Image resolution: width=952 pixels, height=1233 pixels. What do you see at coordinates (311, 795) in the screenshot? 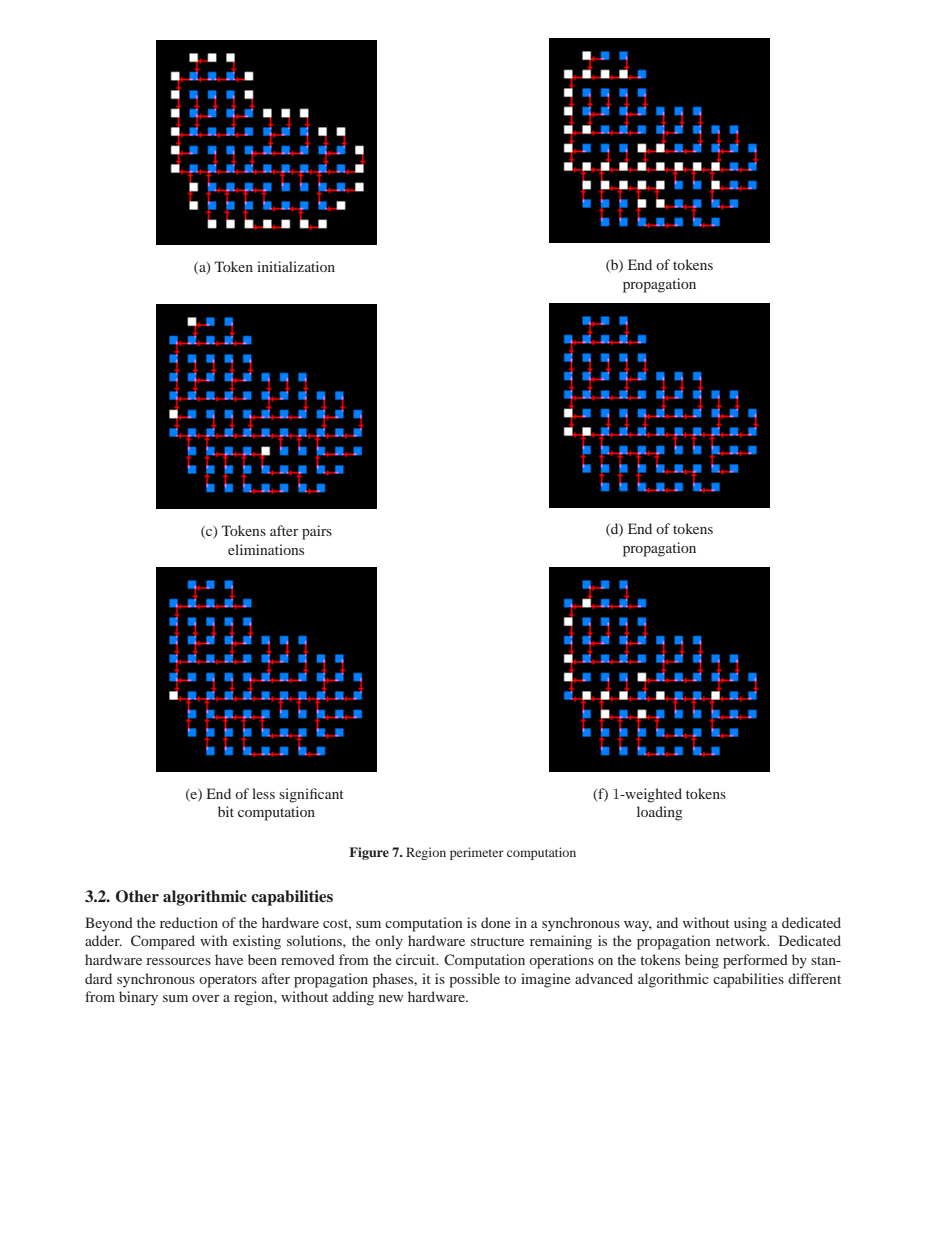
I see `significant` at bounding box center [311, 795].
